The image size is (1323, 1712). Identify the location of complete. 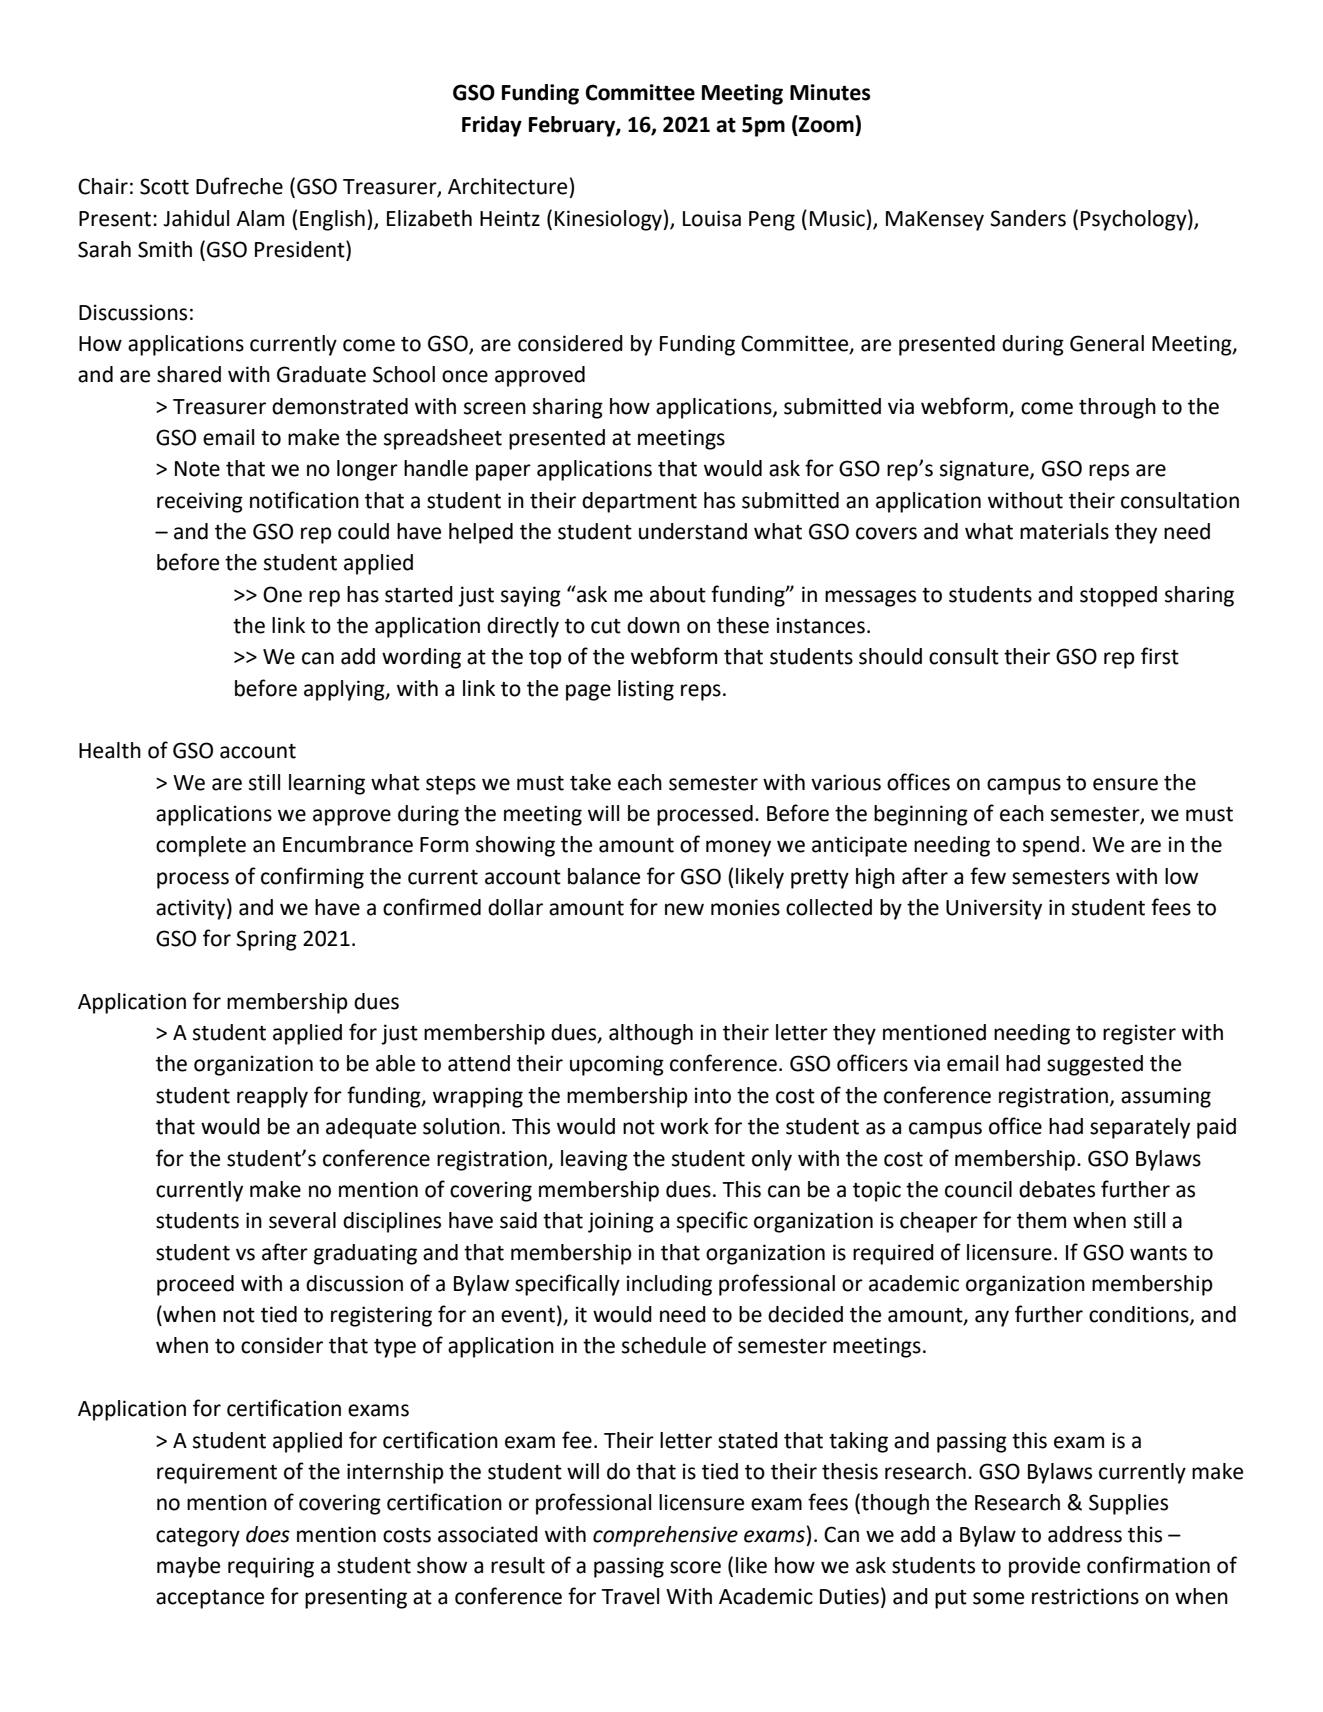
(201, 846).
